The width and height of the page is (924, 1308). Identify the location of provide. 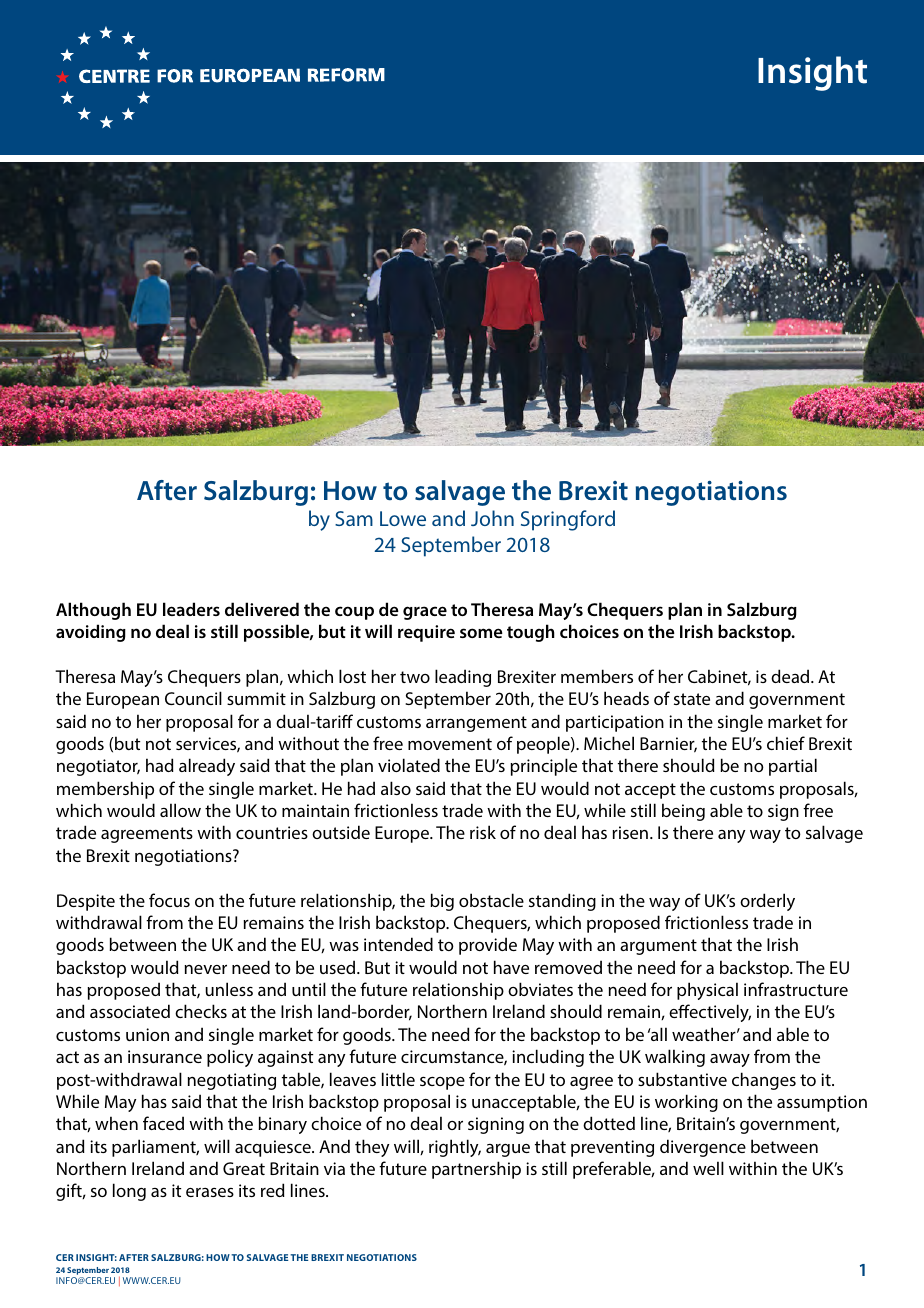
(488, 946).
